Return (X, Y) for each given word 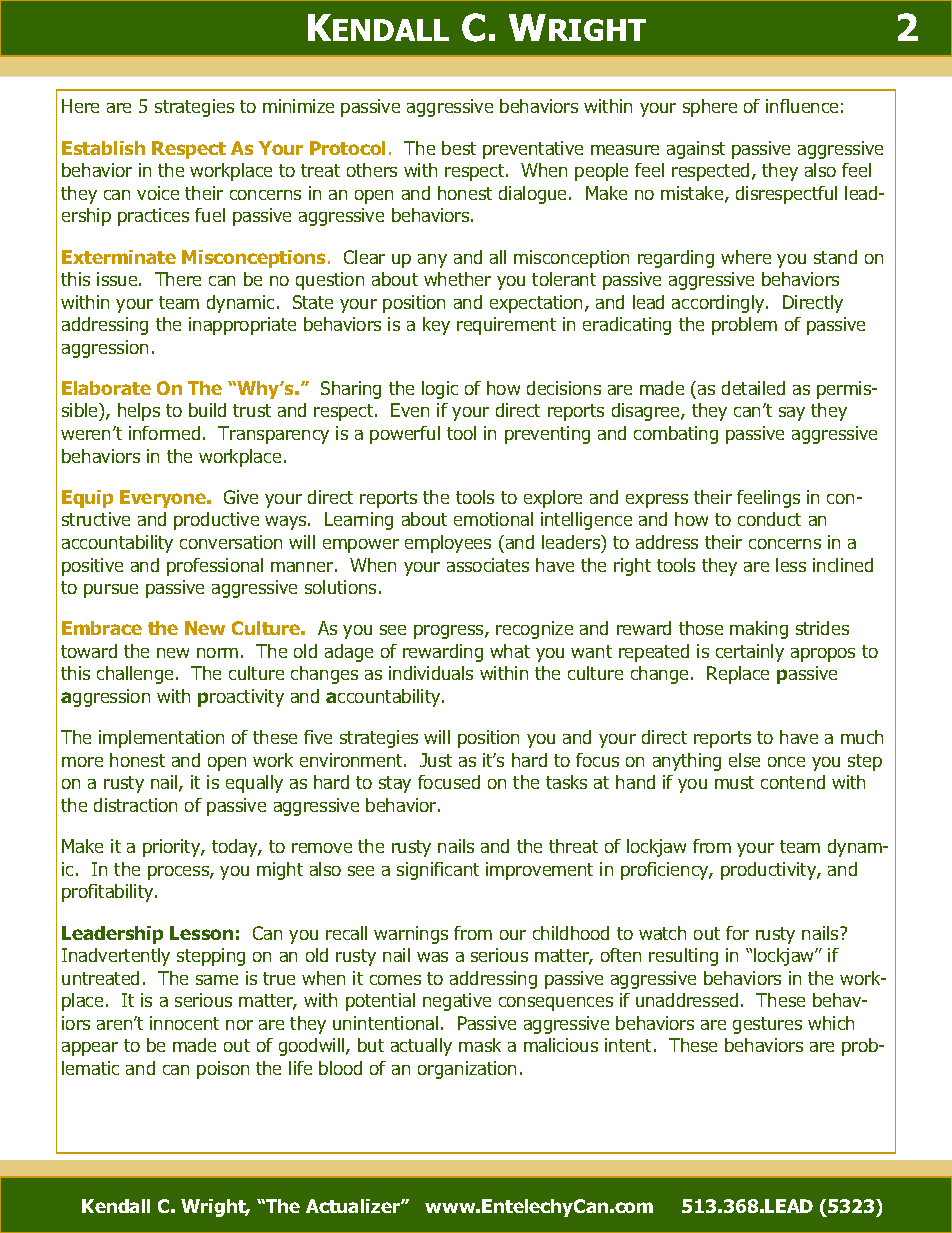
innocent (184, 1023)
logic (440, 390)
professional (215, 567)
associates (488, 565)
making (759, 630)
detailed (753, 388)
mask (480, 1045)
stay (395, 784)
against (696, 150)
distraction (135, 805)
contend (793, 782)
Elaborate (106, 388)
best (459, 148)
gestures (767, 1025)
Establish (103, 148)
